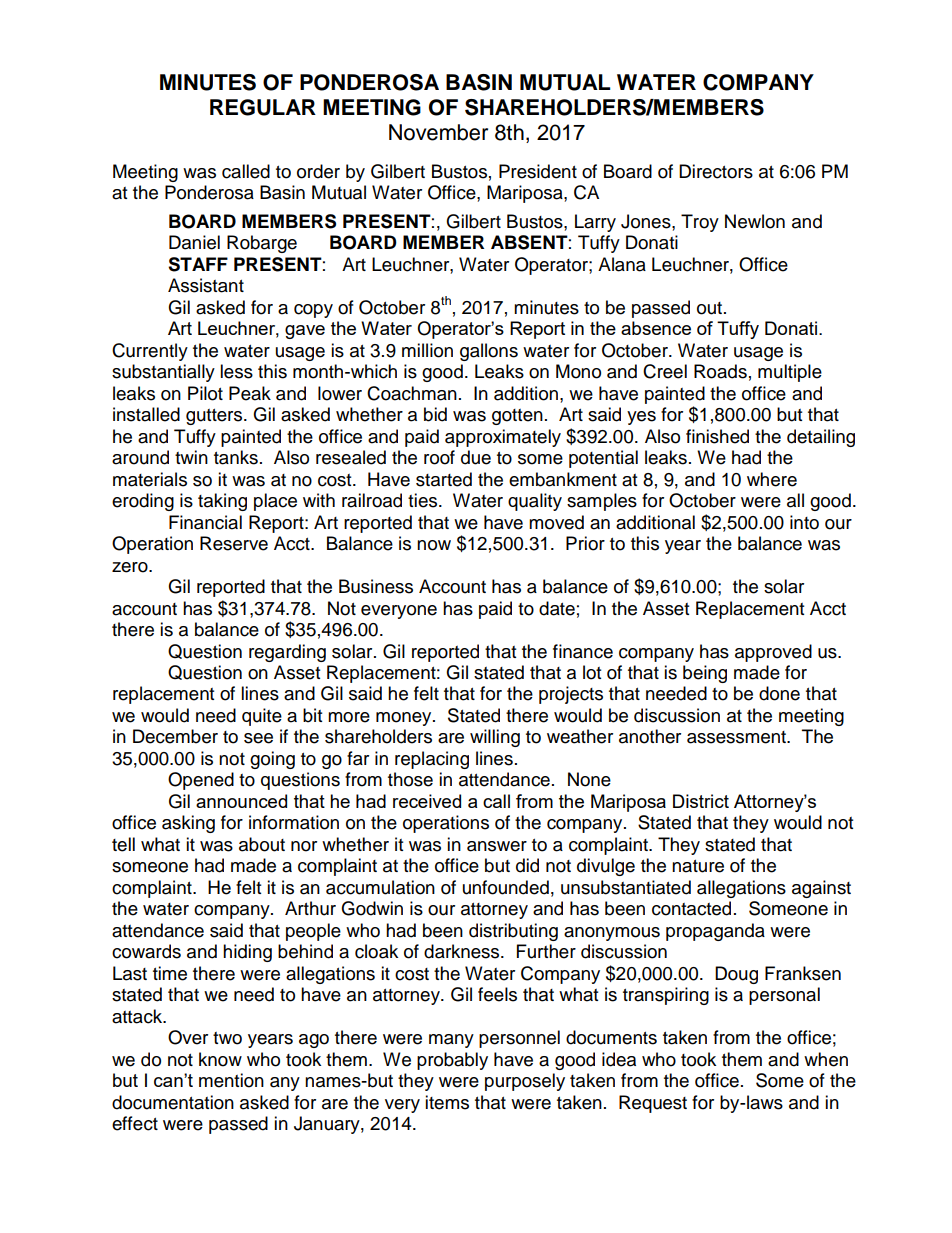 The width and height of the document is (952, 1233). I want to click on REGULAR, so click(263, 107).
